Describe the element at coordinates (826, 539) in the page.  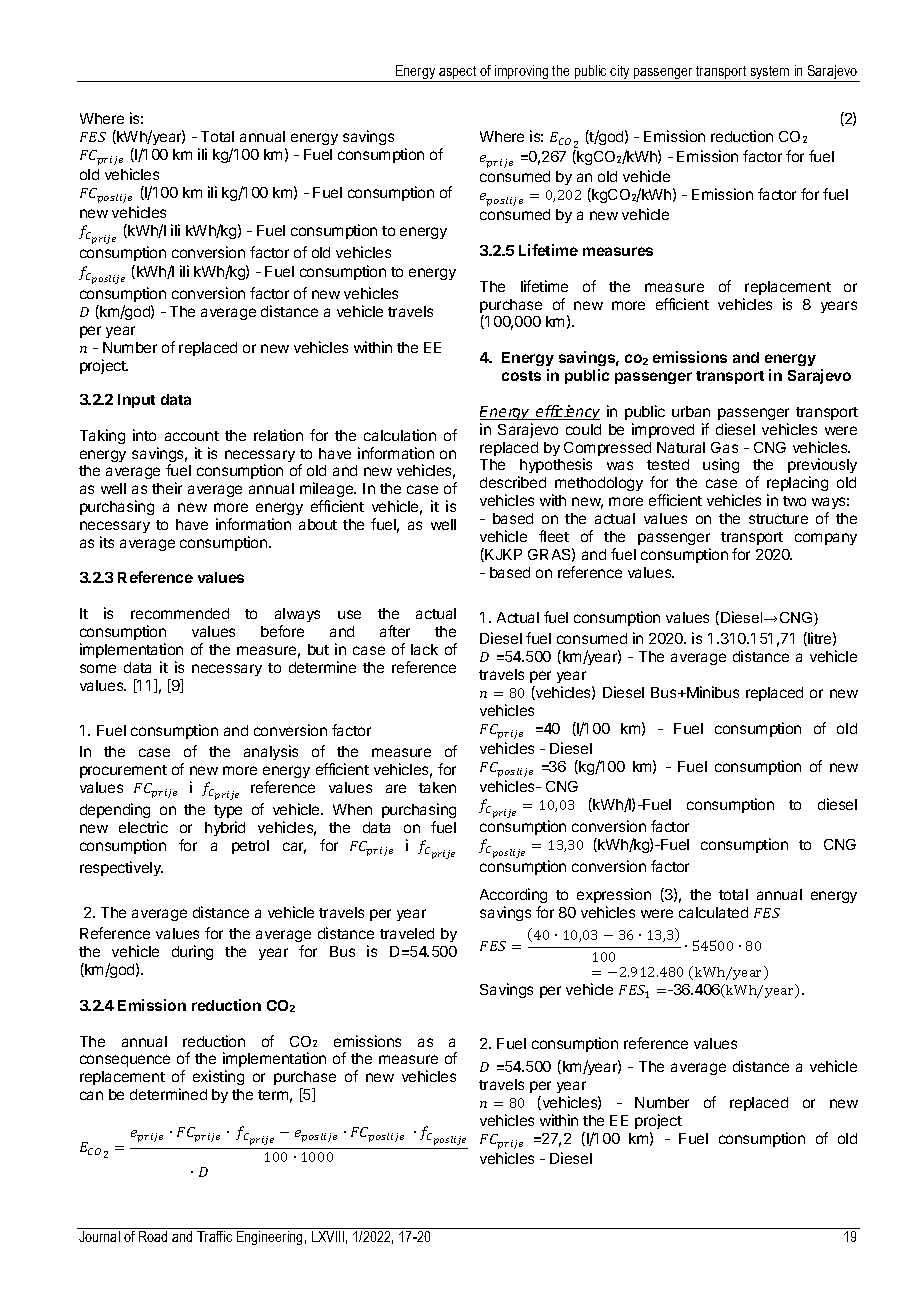
I see `company` at that location.
